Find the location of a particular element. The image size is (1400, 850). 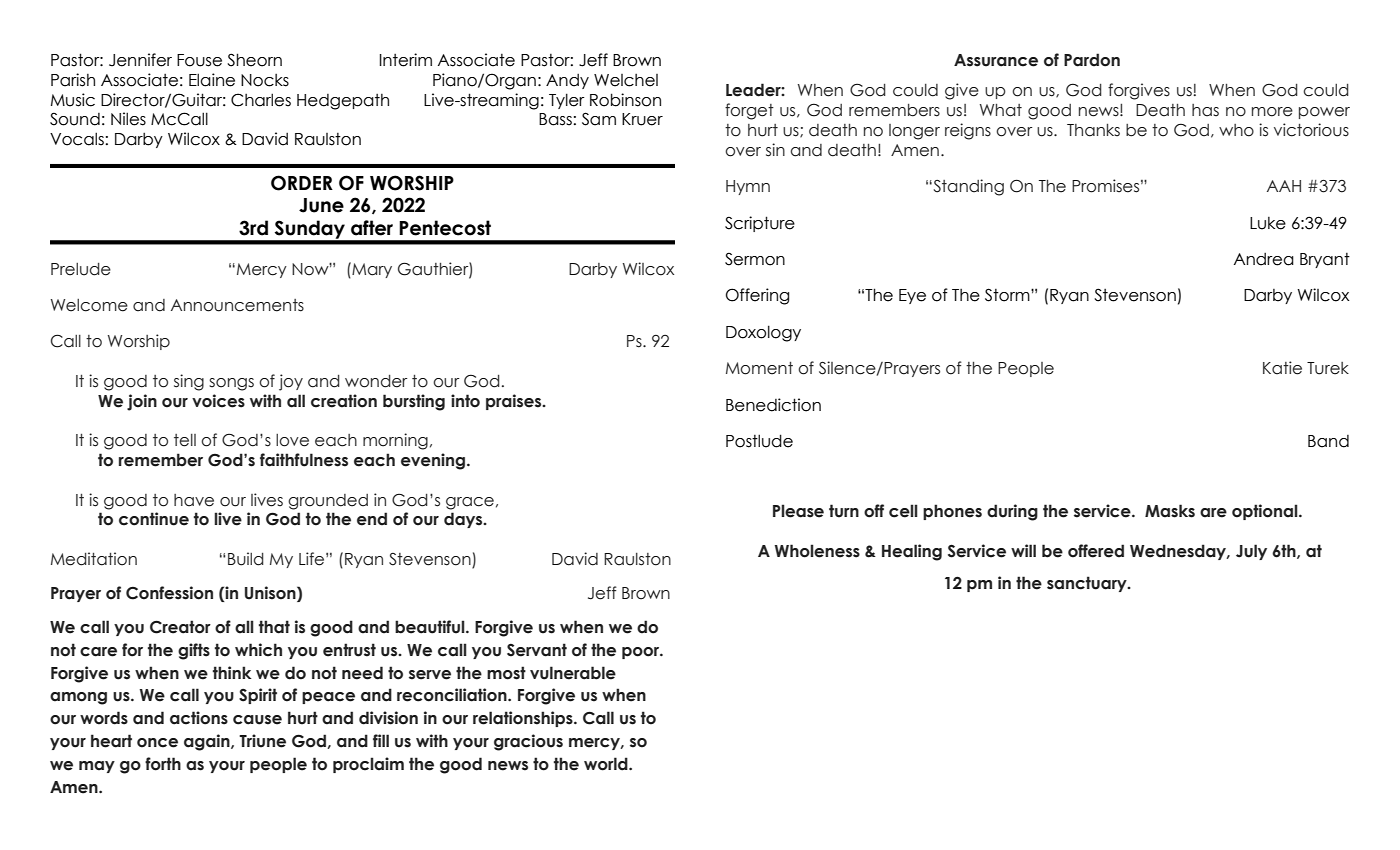

Elaine is located at coordinates (212, 80).
